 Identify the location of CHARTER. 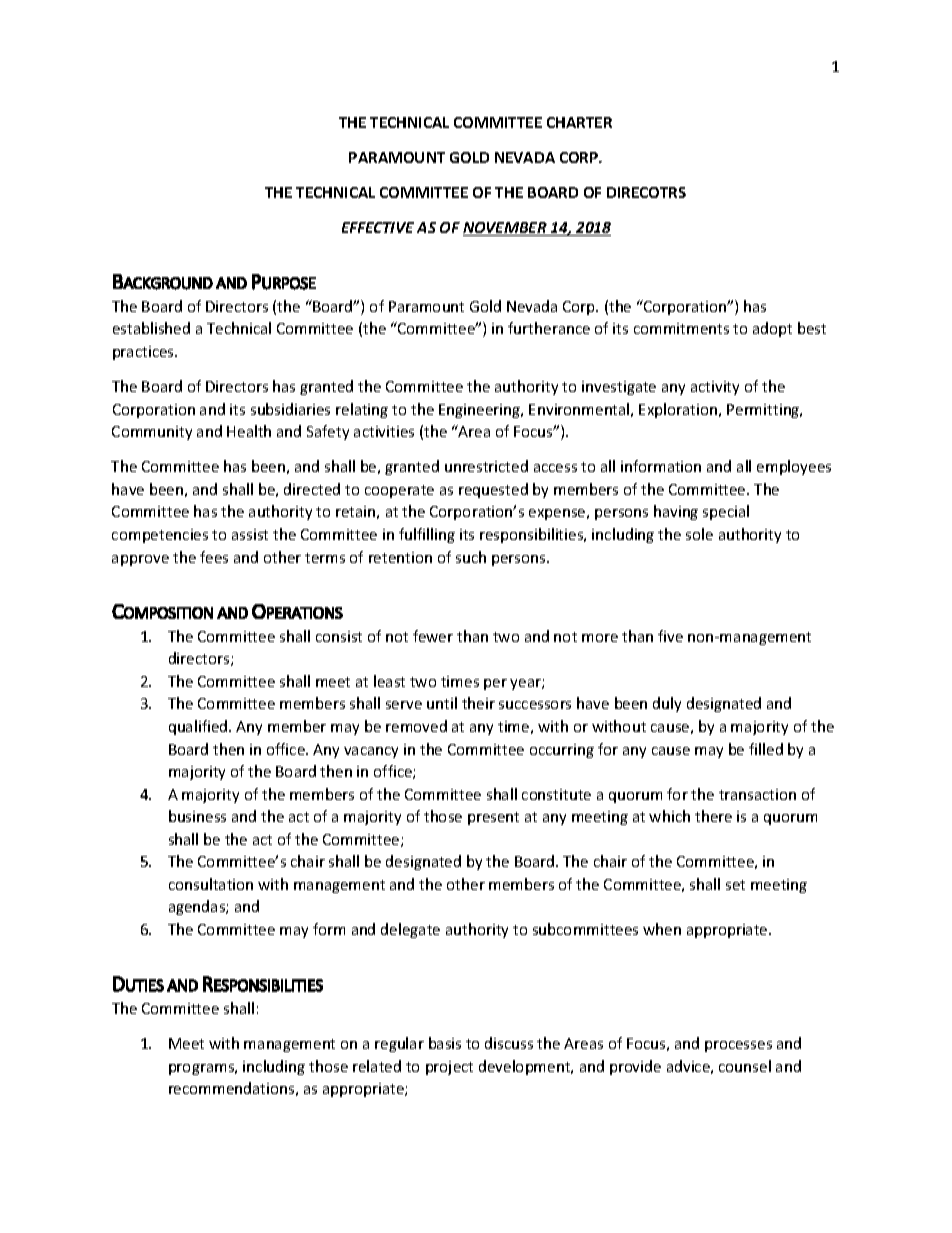
(579, 122).
